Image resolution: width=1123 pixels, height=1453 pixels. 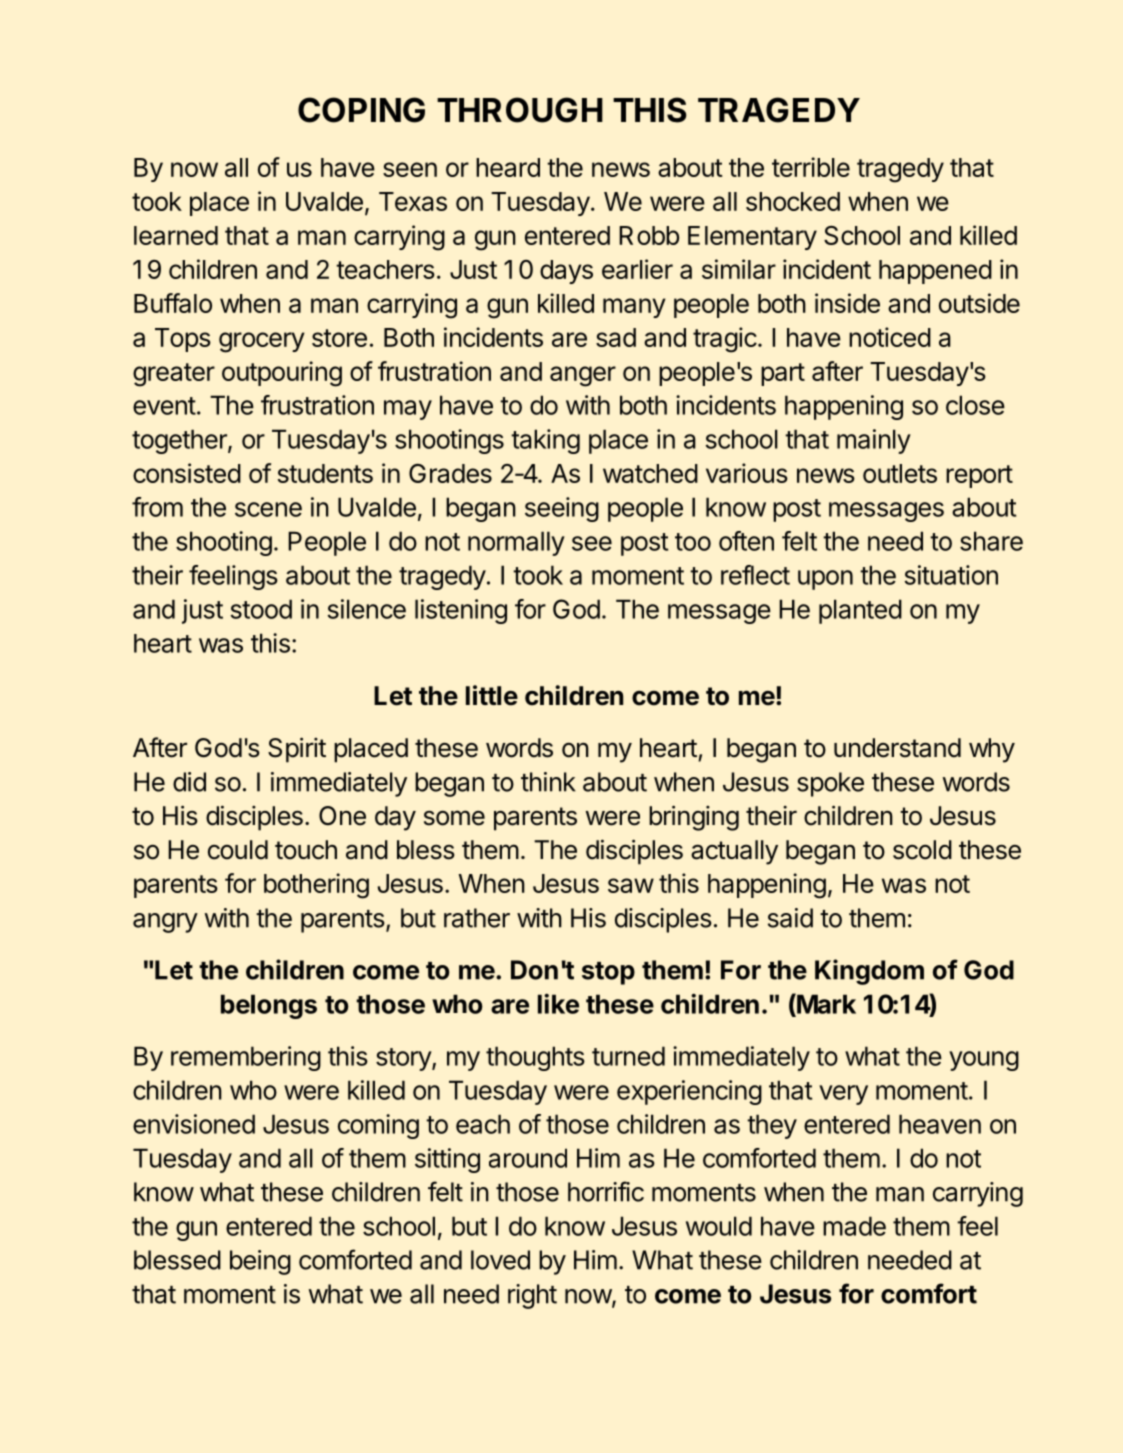 What do you see at coordinates (260, 1262) in the screenshot?
I see `being` at bounding box center [260, 1262].
